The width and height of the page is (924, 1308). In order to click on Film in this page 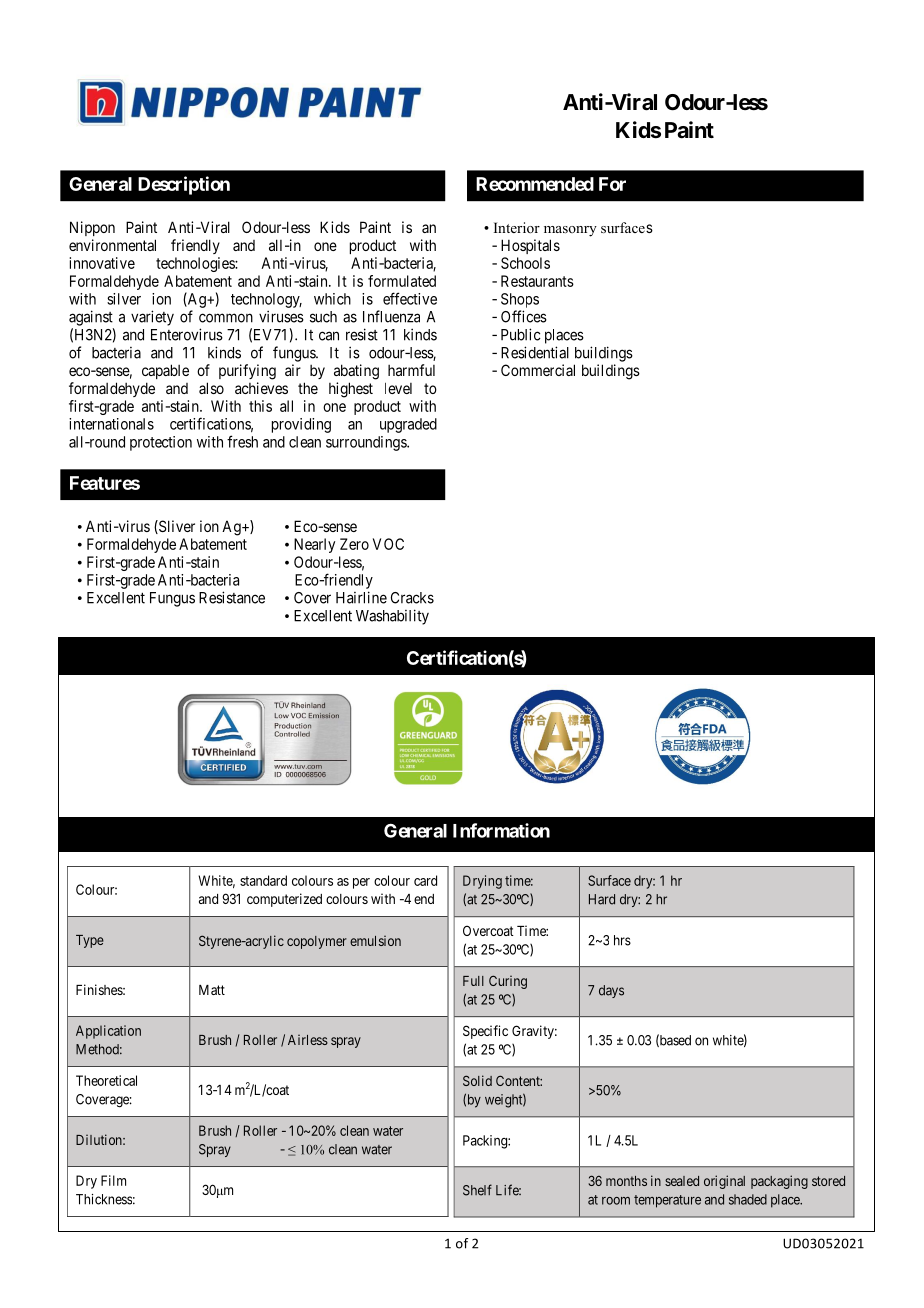, I will do `click(113, 1180)`.
